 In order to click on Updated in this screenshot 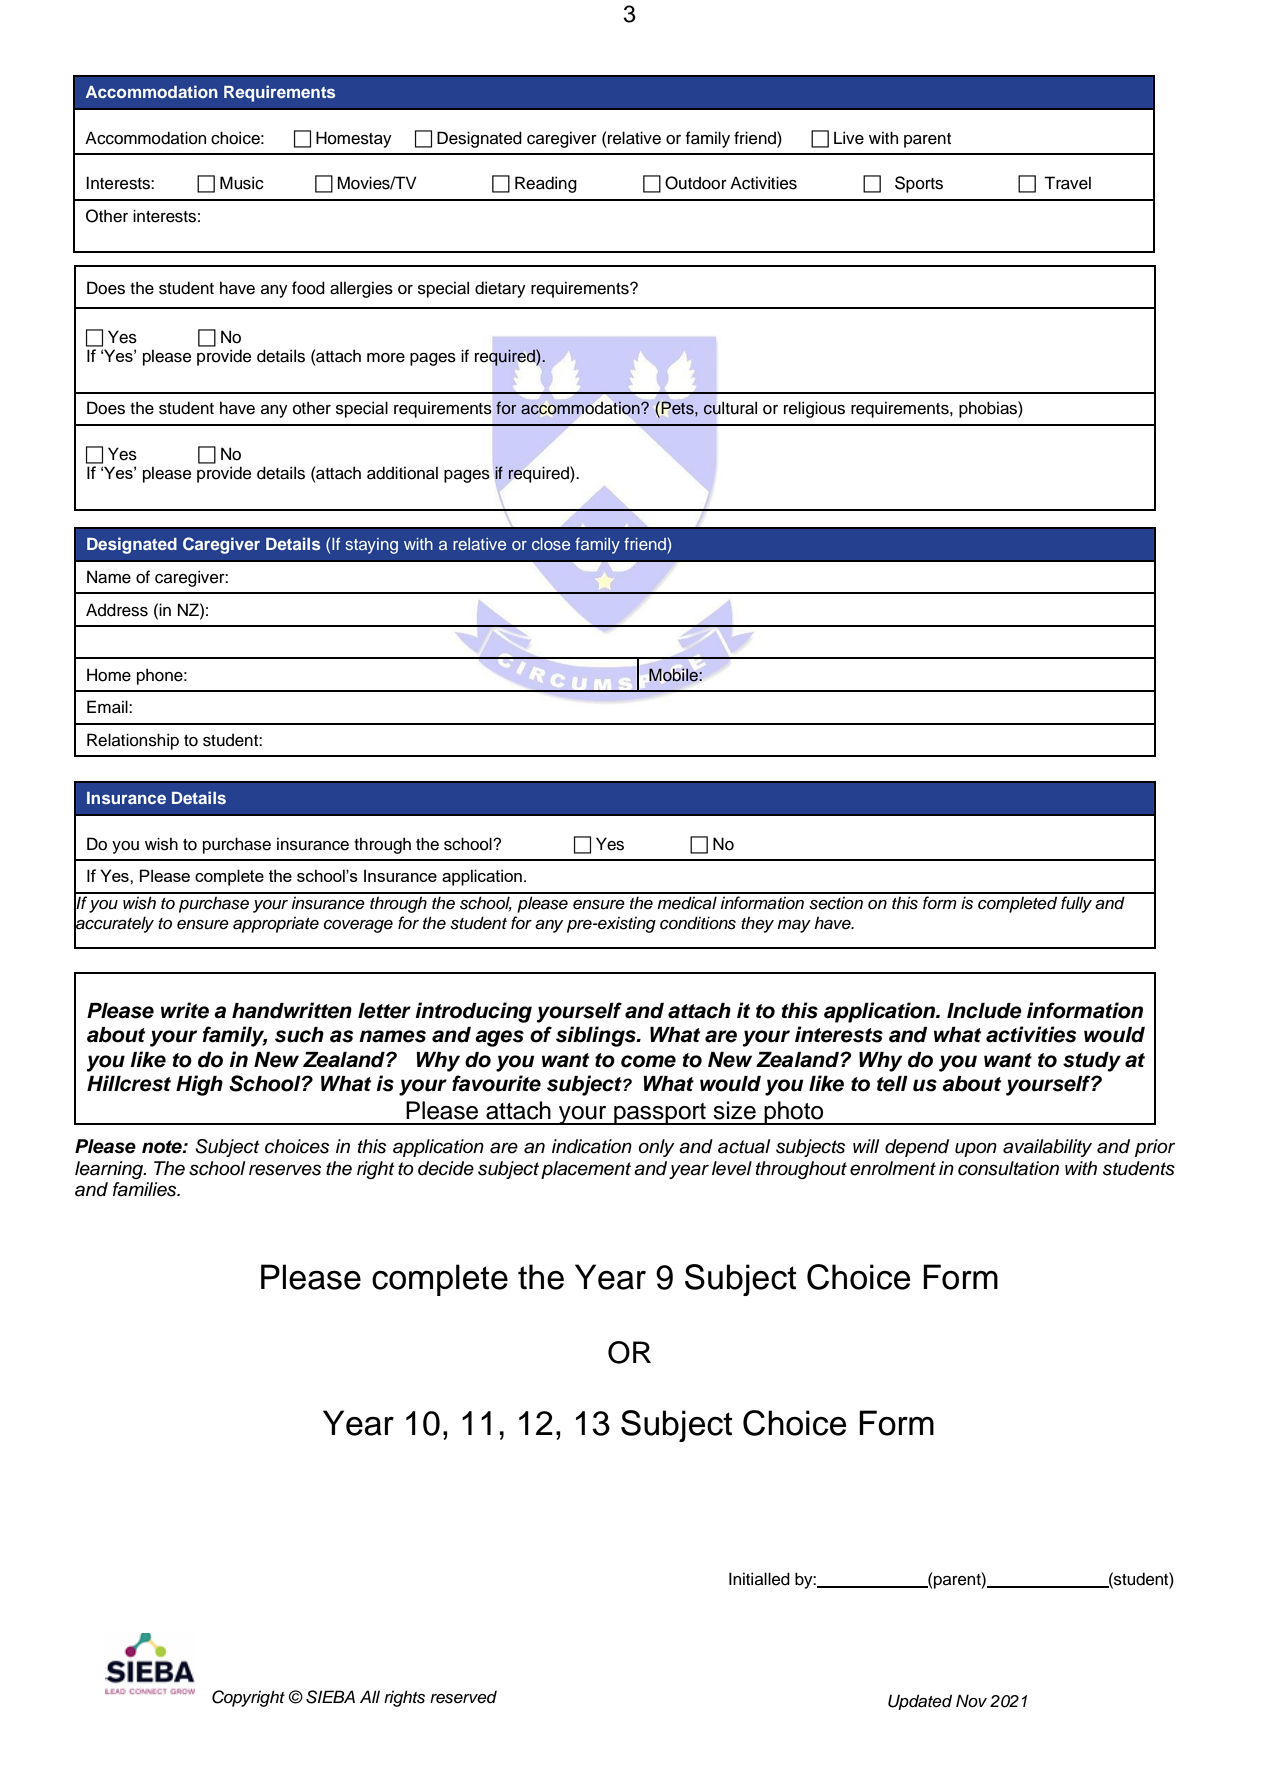, I will do `click(920, 1702)`.
